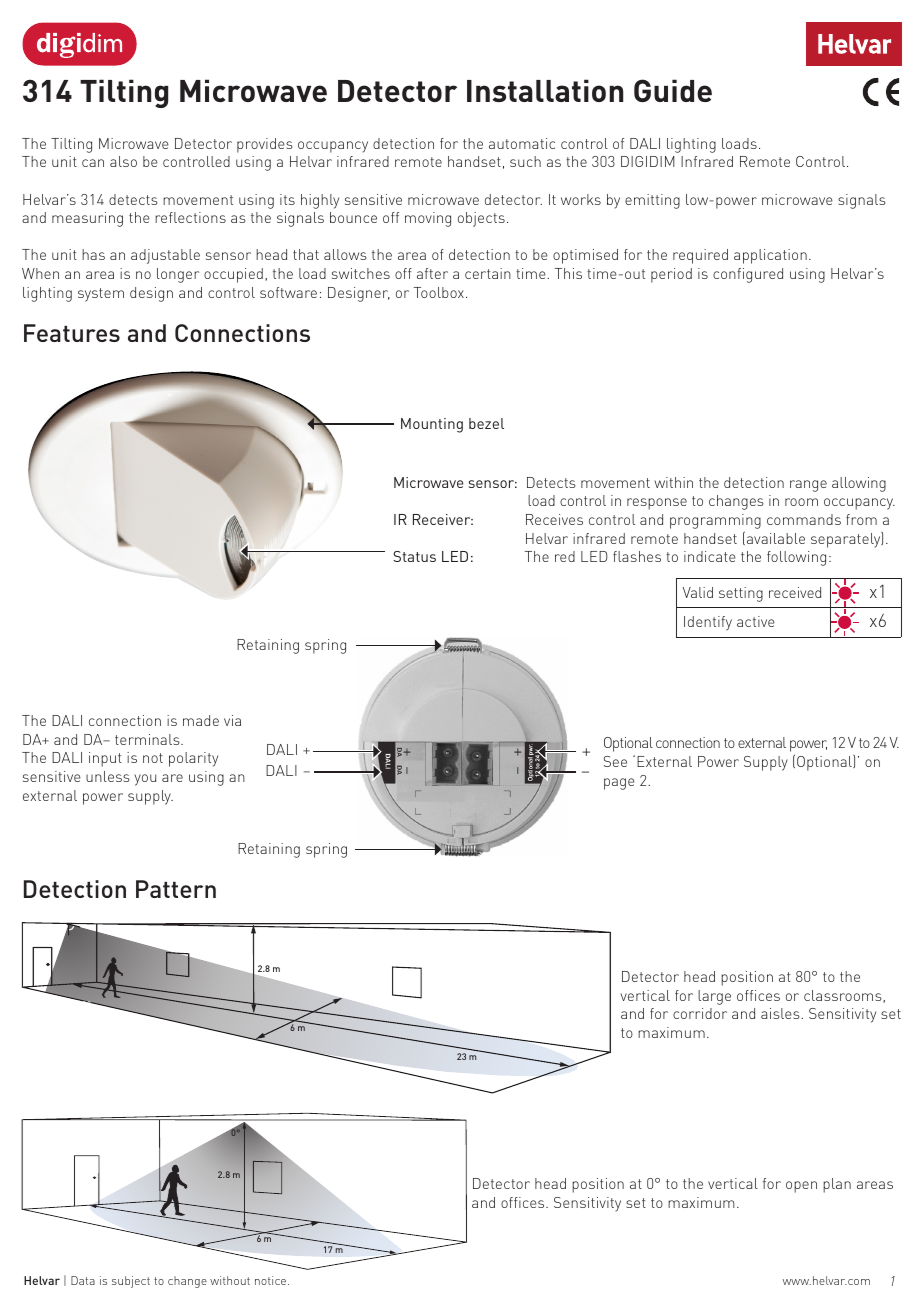 The width and height of the page is (924, 1308). Describe the element at coordinates (522, 143) in the page. I see `automatic` at that location.
